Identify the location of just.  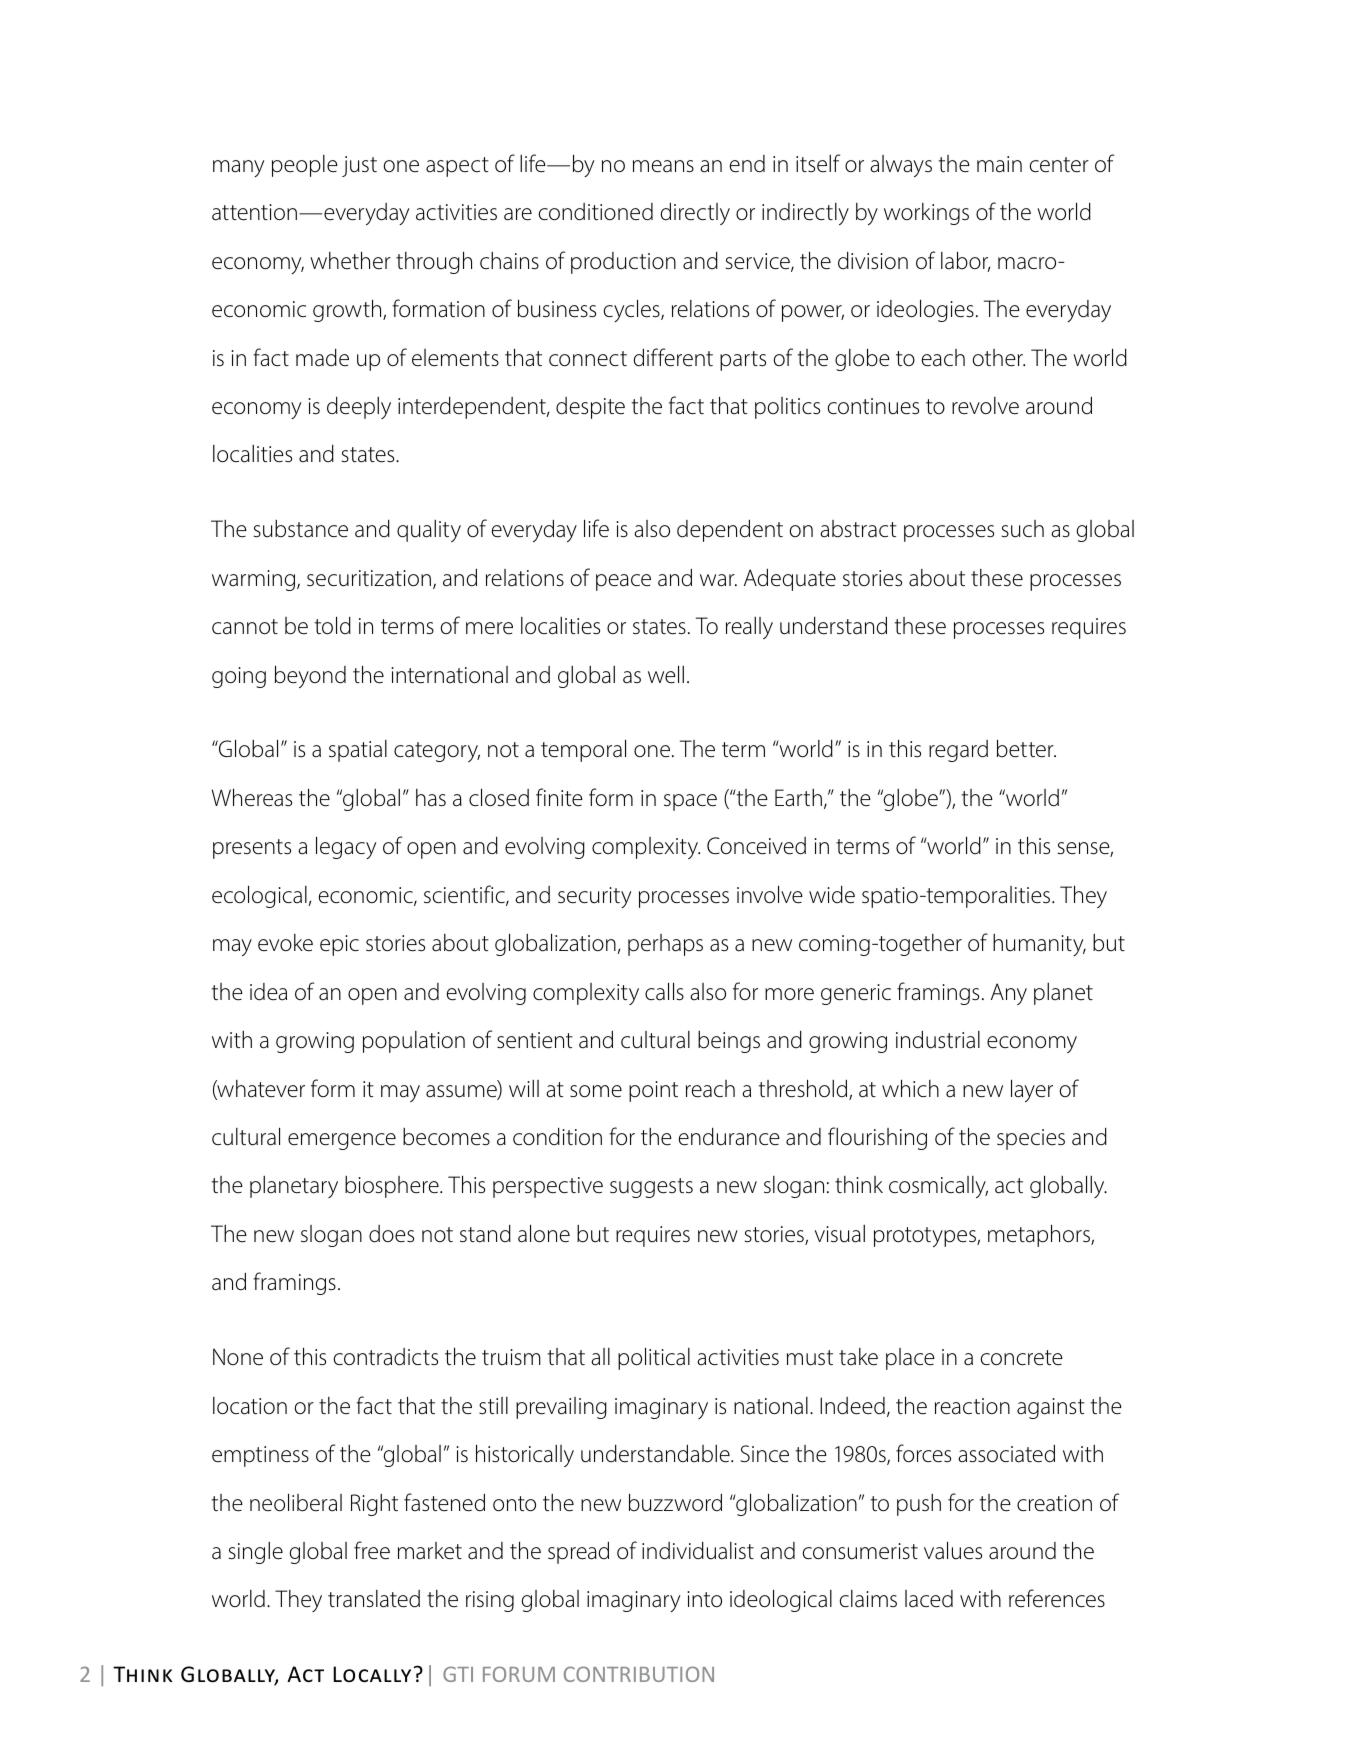
(359, 166).
